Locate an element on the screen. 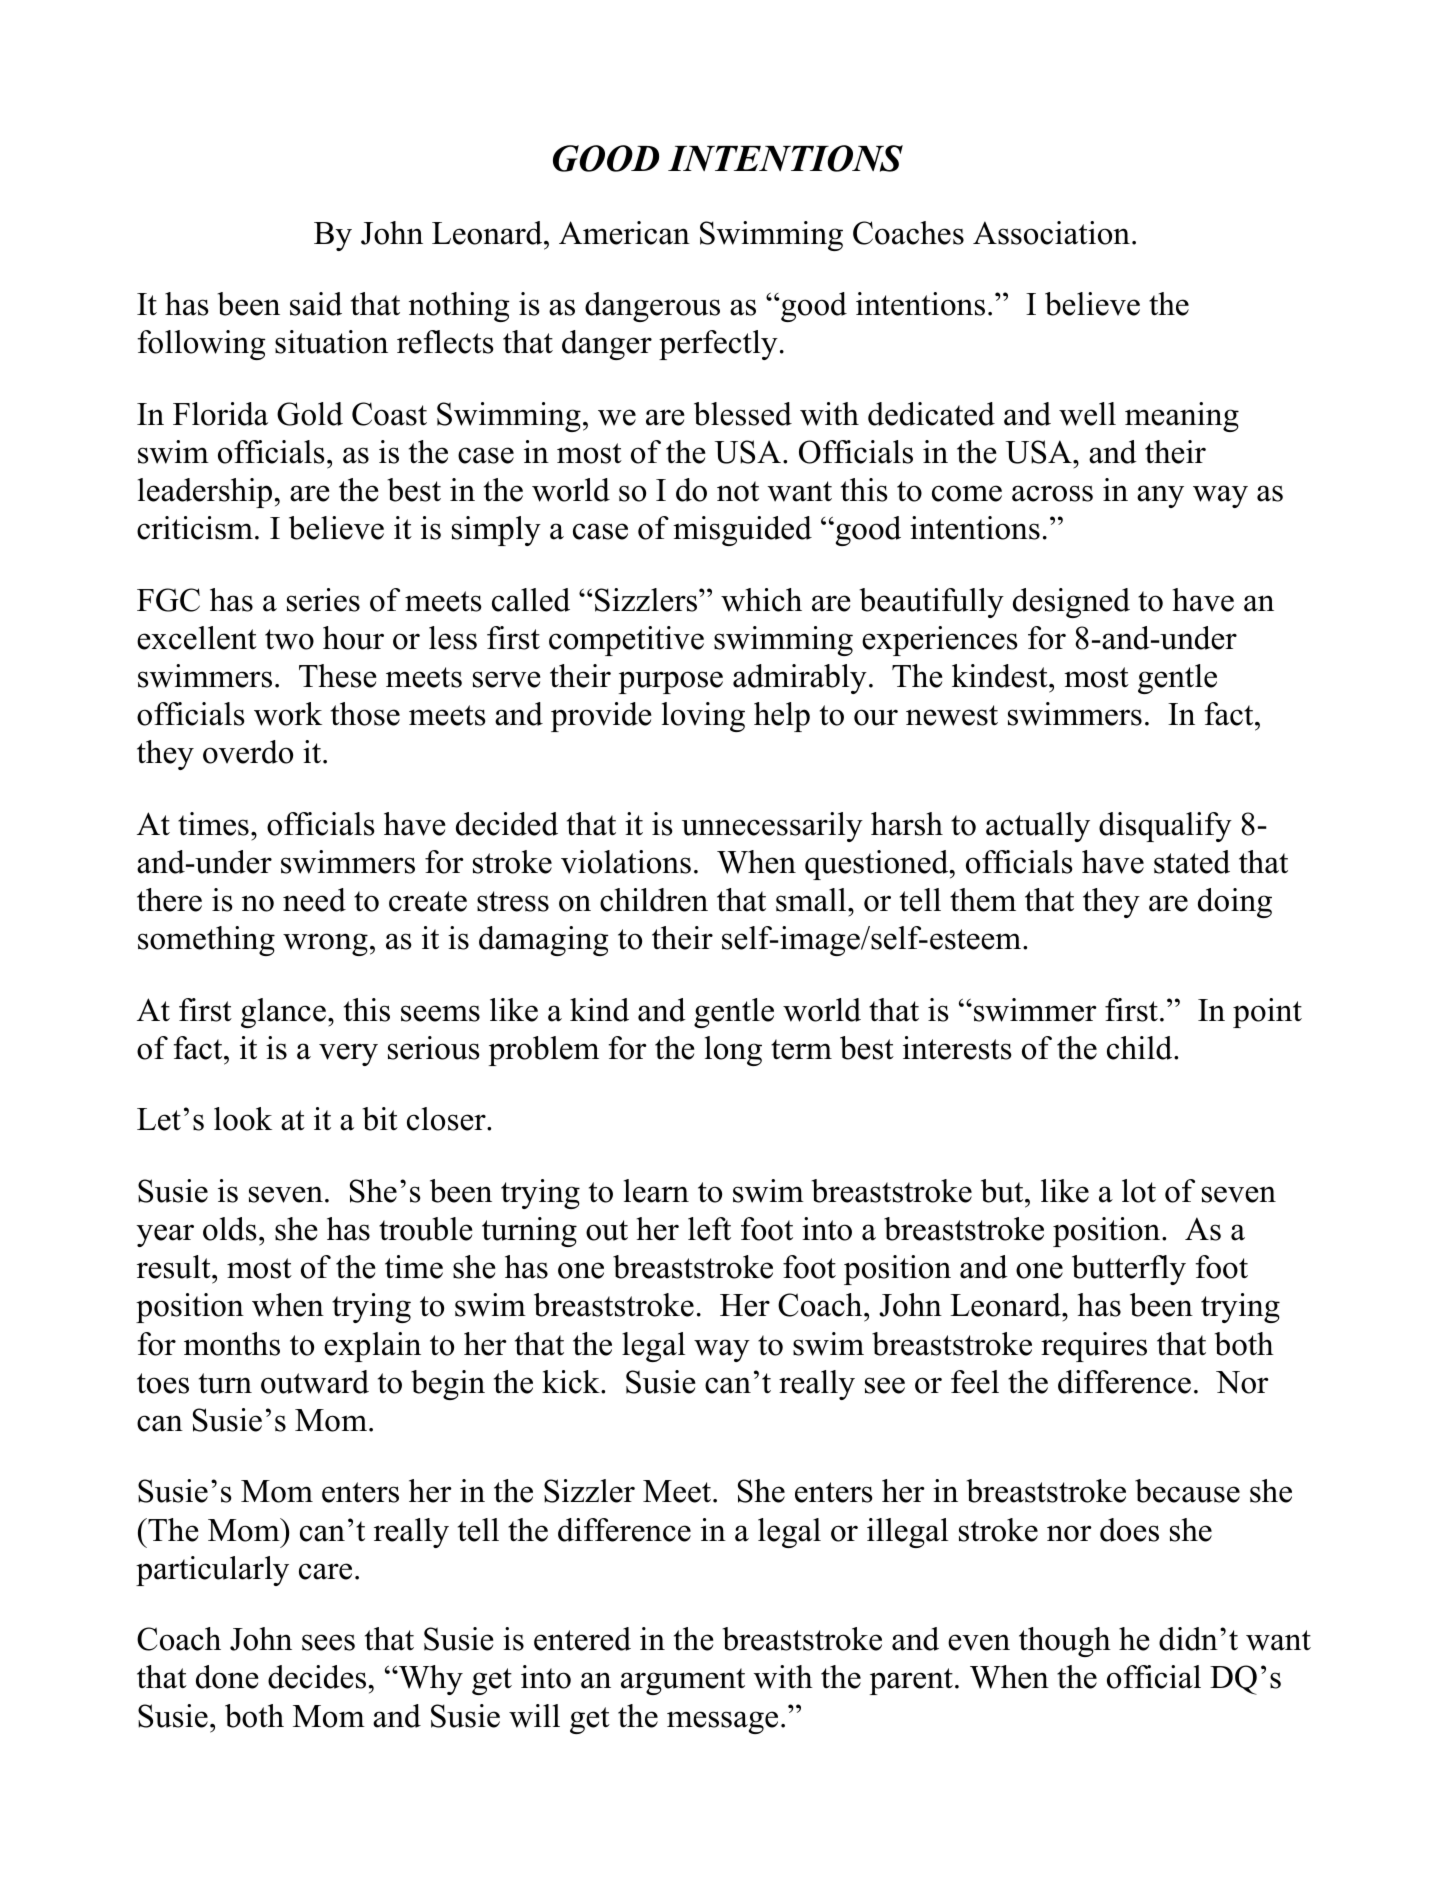 This screenshot has width=1452, height=1879. perfectly is located at coordinates (718, 345).
